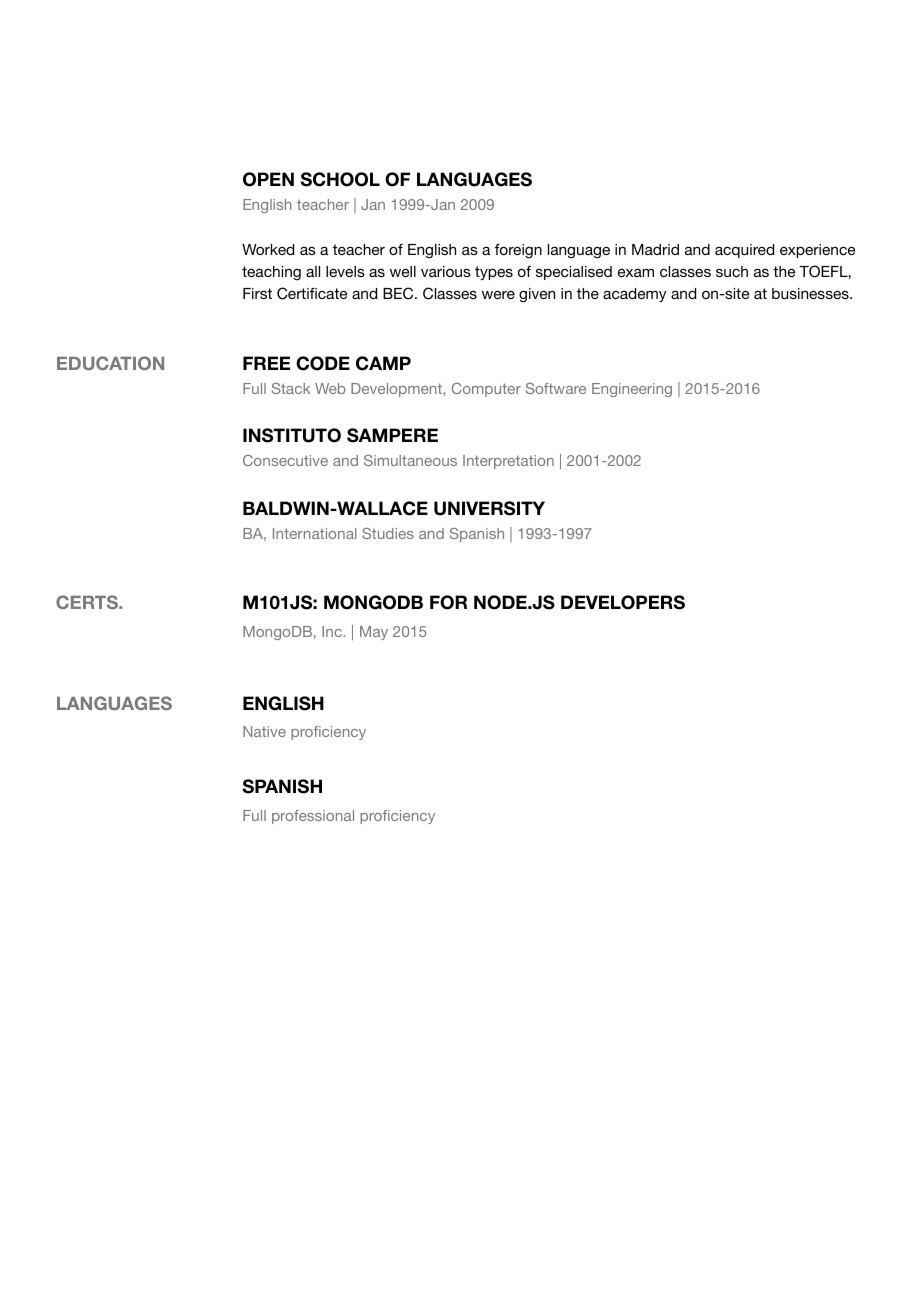  What do you see at coordinates (744, 251) in the image?
I see `acquired` at bounding box center [744, 251].
